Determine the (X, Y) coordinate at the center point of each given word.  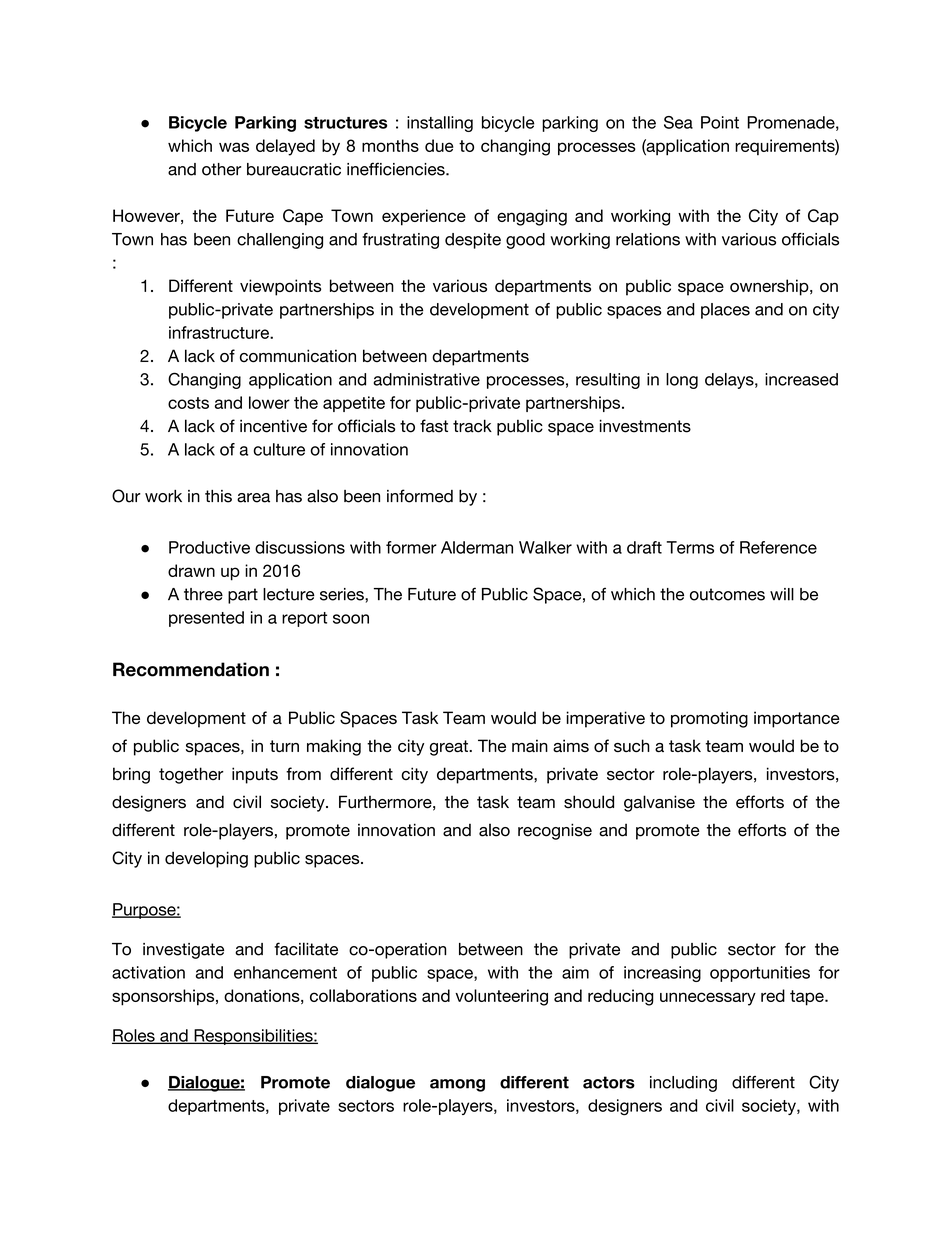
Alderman (477, 547)
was (234, 147)
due (439, 145)
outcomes (727, 594)
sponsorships (164, 997)
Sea (678, 122)
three (203, 594)
